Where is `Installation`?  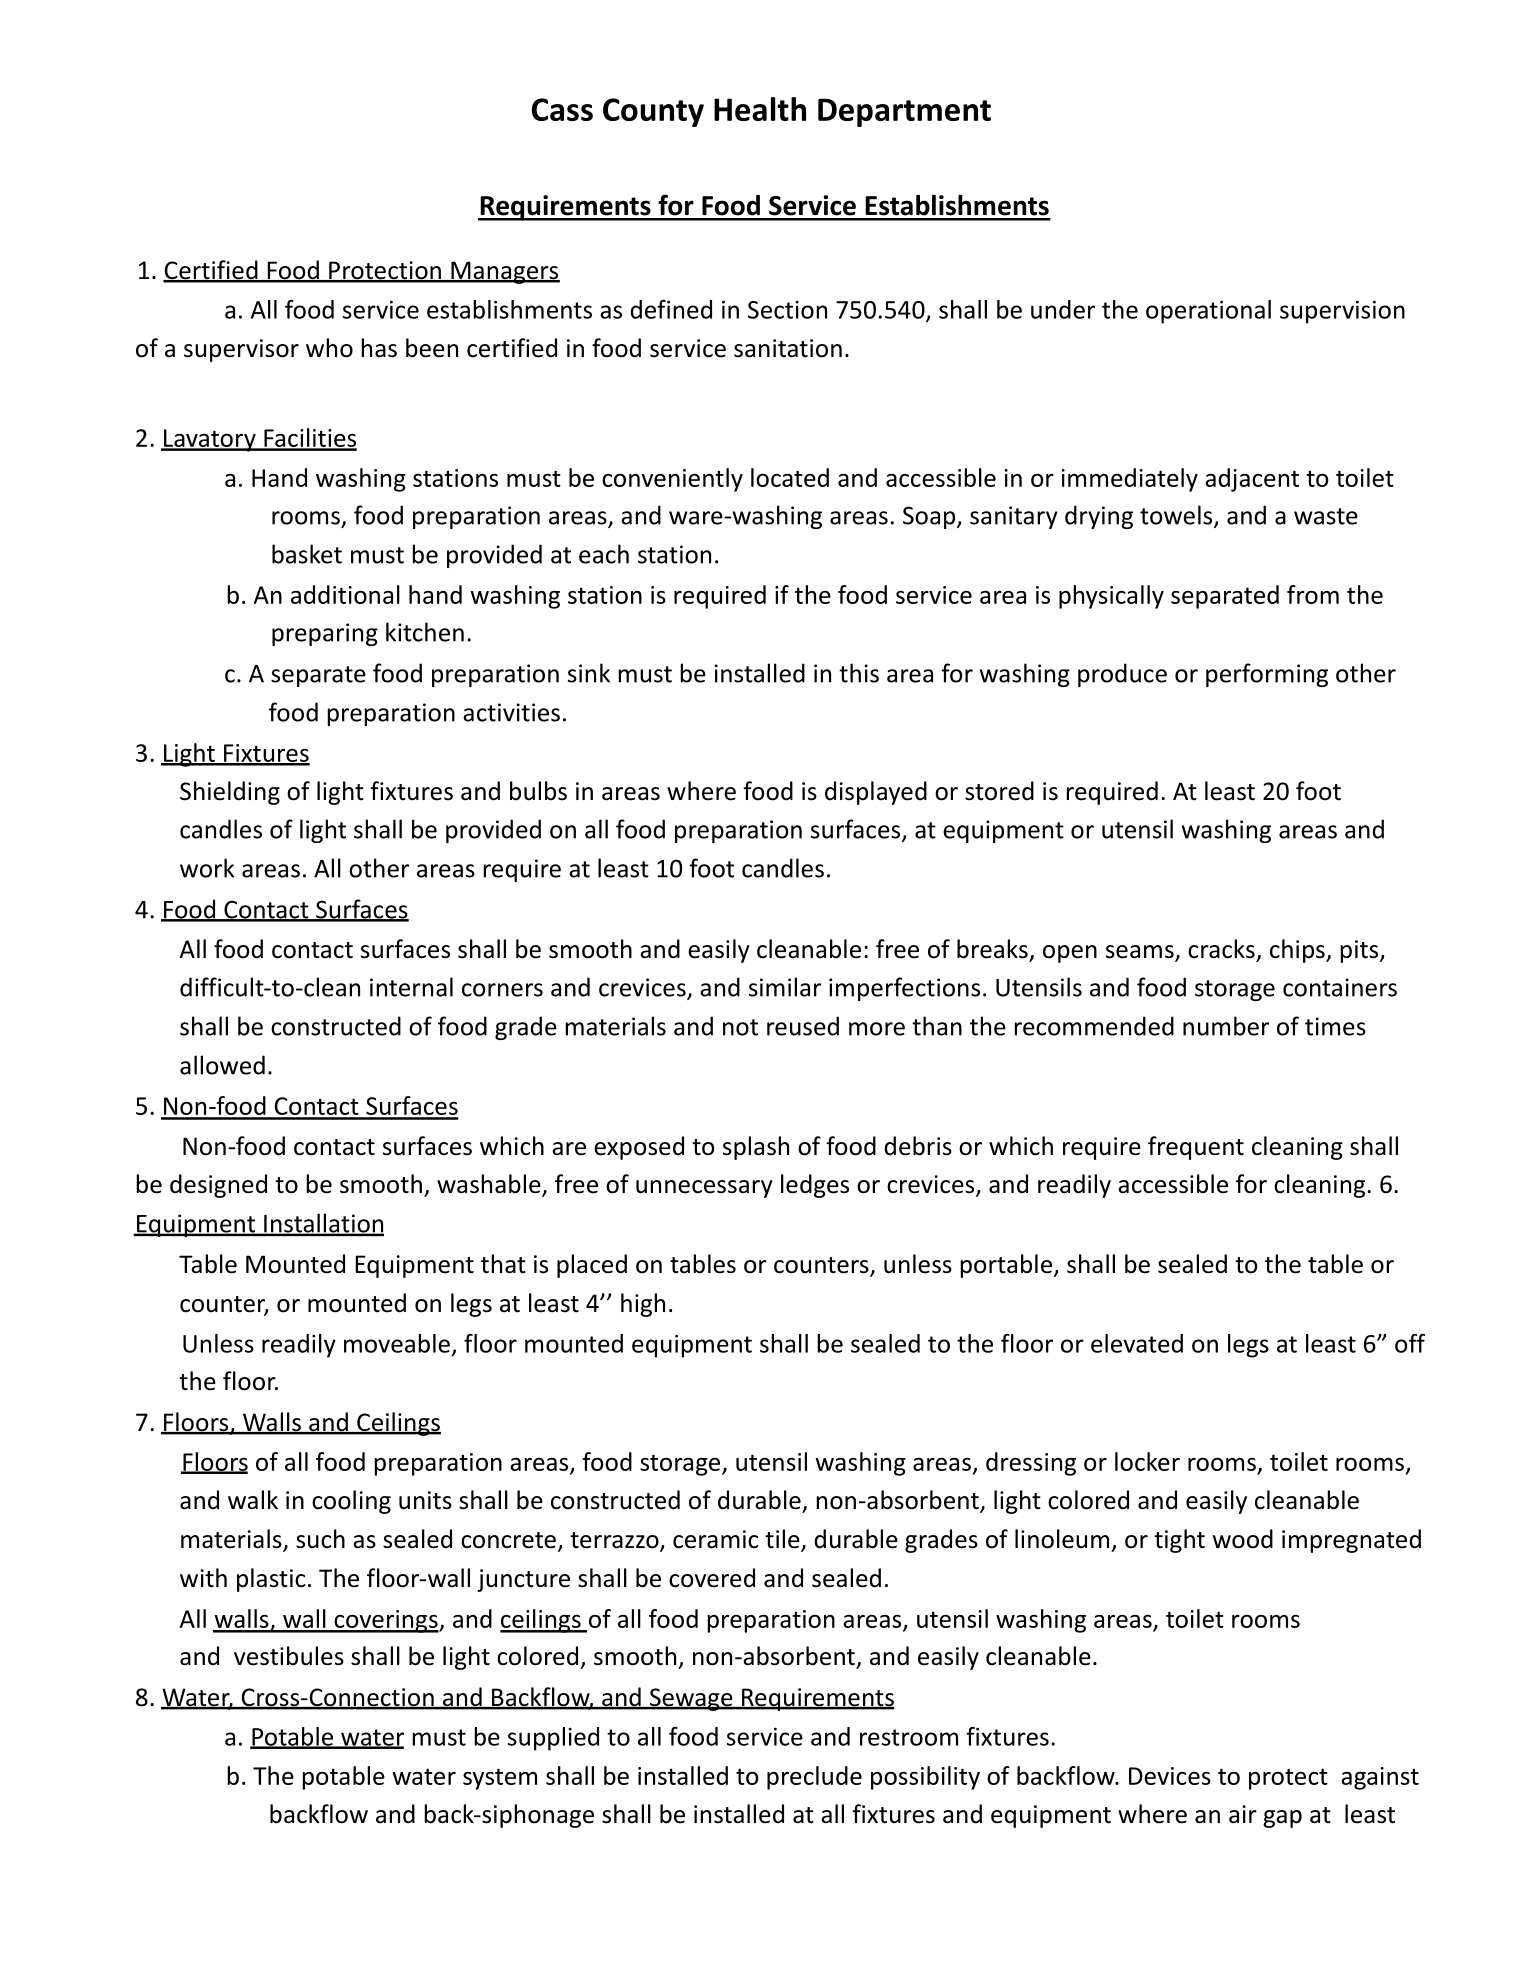 Installation is located at coordinates (323, 1224).
